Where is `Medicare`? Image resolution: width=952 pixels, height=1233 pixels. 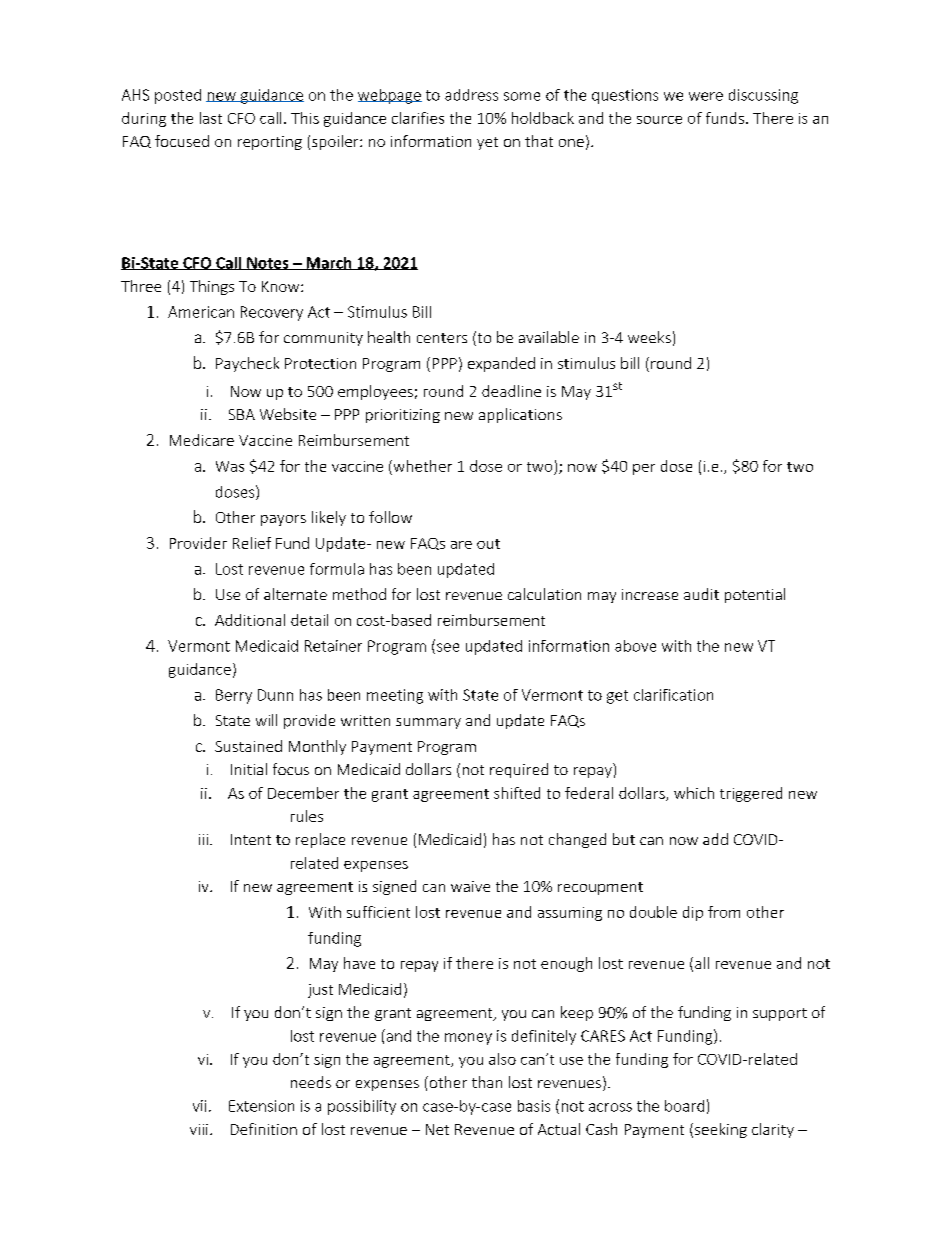
Medicare is located at coordinates (202, 440).
